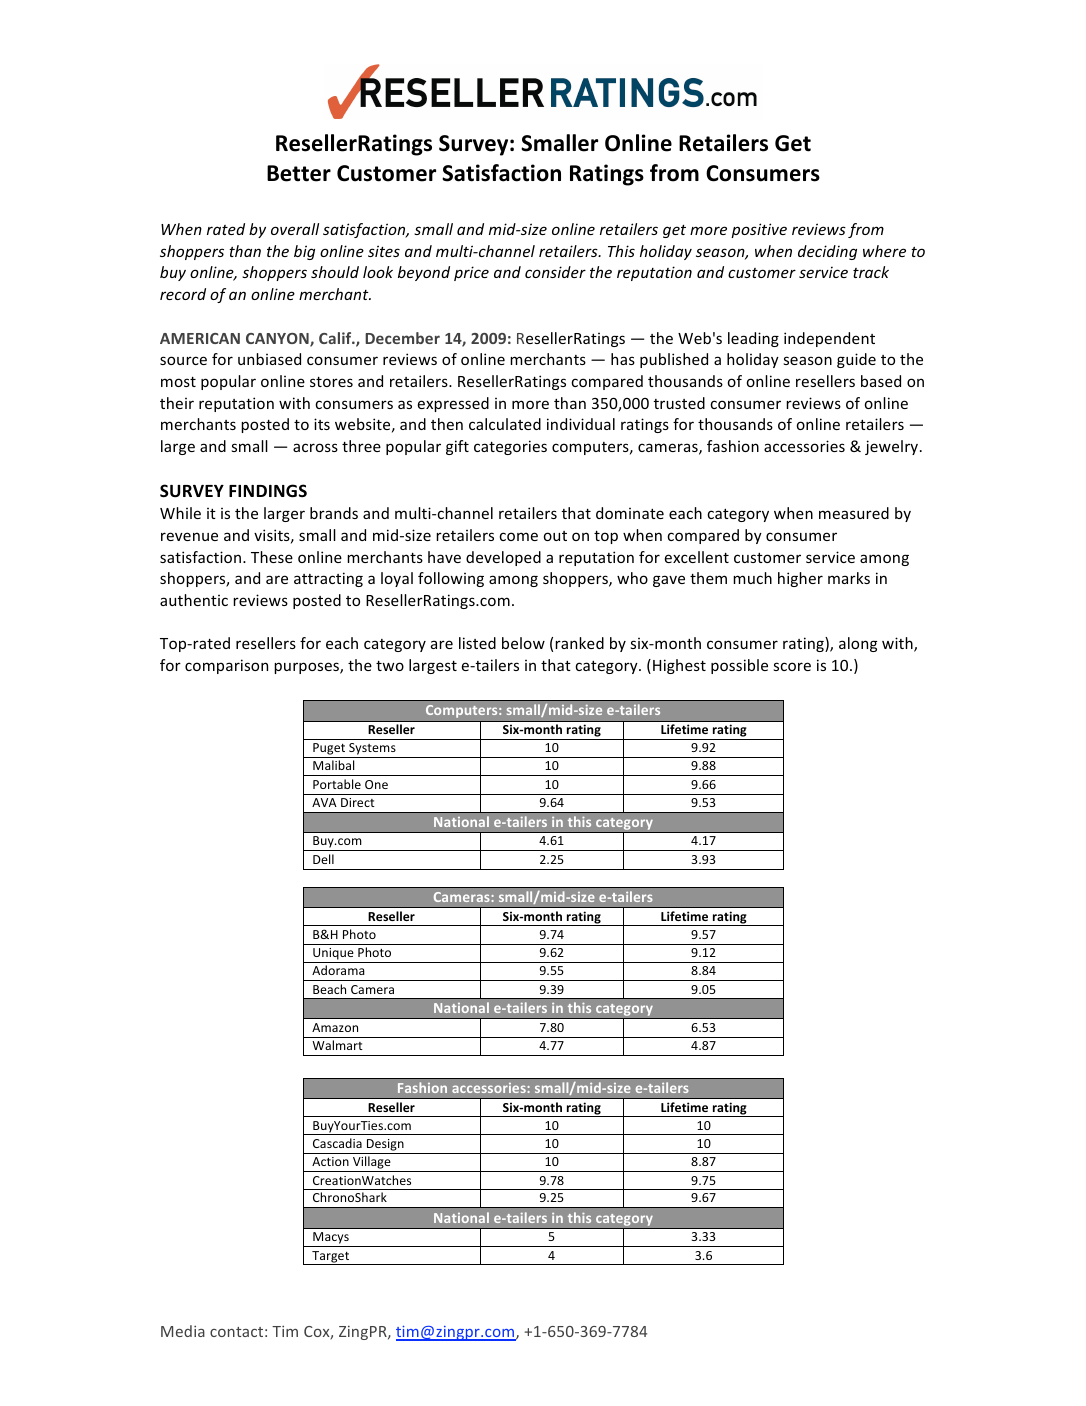 The width and height of the screenshot is (1086, 1406). What do you see at coordinates (331, 1258) in the screenshot?
I see `Target` at bounding box center [331, 1258].
